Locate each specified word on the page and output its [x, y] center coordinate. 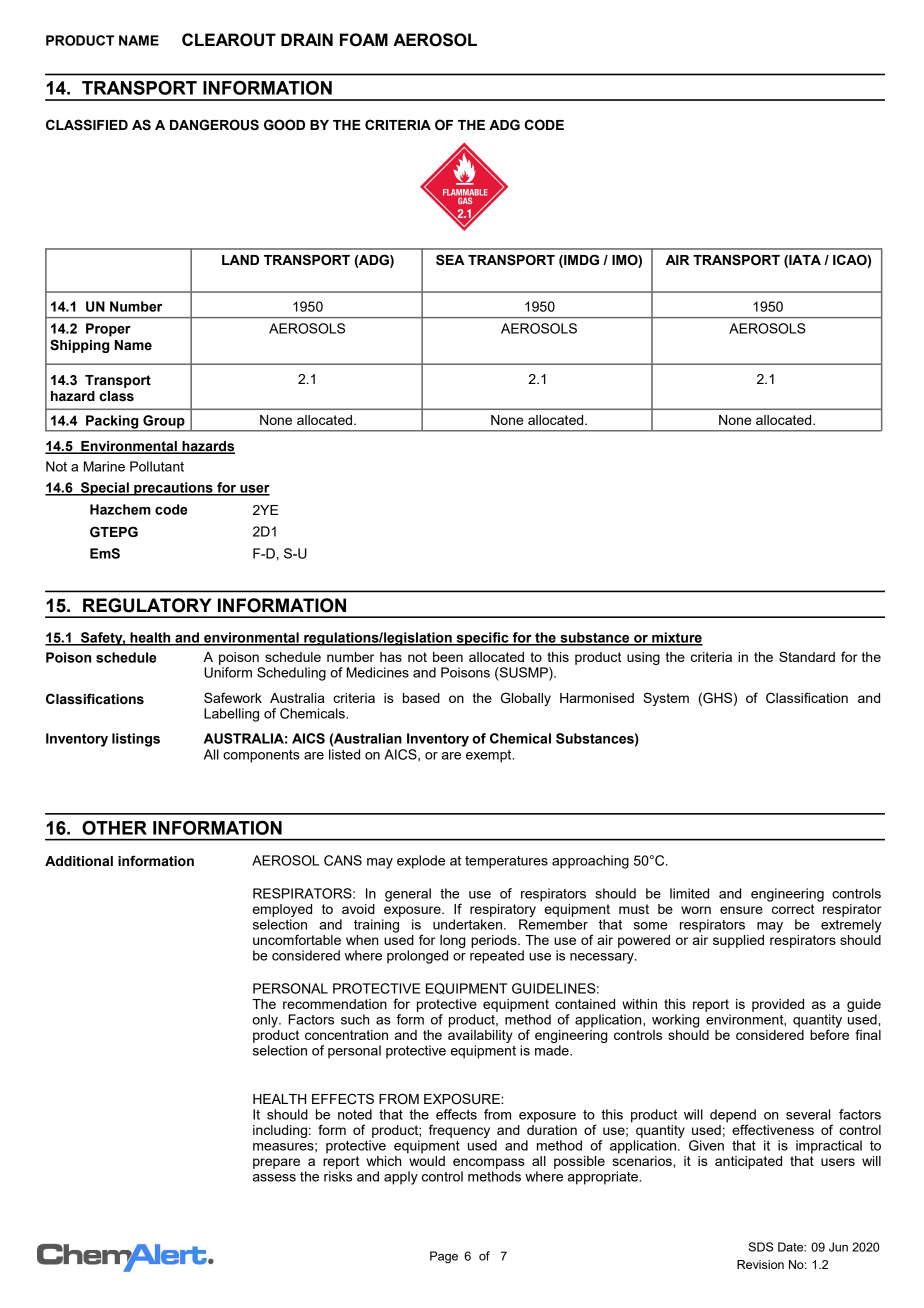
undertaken [467, 924]
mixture [676, 638]
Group [164, 423]
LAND [240, 260]
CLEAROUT [229, 40]
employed [282, 910]
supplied [738, 941]
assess [274, 1178]
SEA [450, 260]
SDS [761, 1247]
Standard [807, 656]
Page [444, 1257]
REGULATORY [147, 605]
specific [482, 639]
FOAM [364, 40]
